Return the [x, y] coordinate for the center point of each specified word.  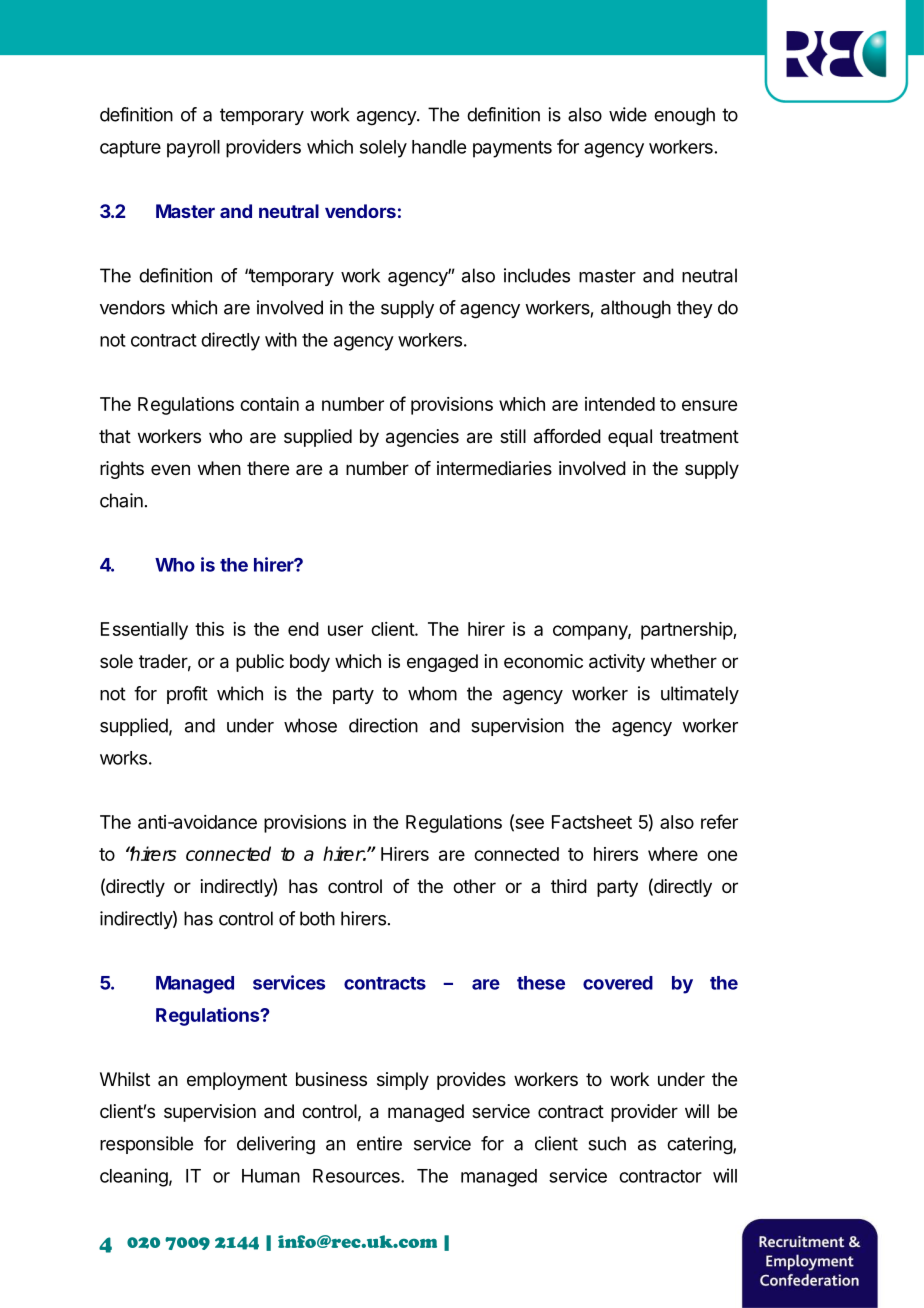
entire [379, 1143]
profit [187, 695]
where [673, 854]
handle [439, 147]
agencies [422, 438]
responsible [146, 1145]
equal [630, 438]
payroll [193, 149]
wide [628, 114]
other [474, 886]
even [170, 469]
